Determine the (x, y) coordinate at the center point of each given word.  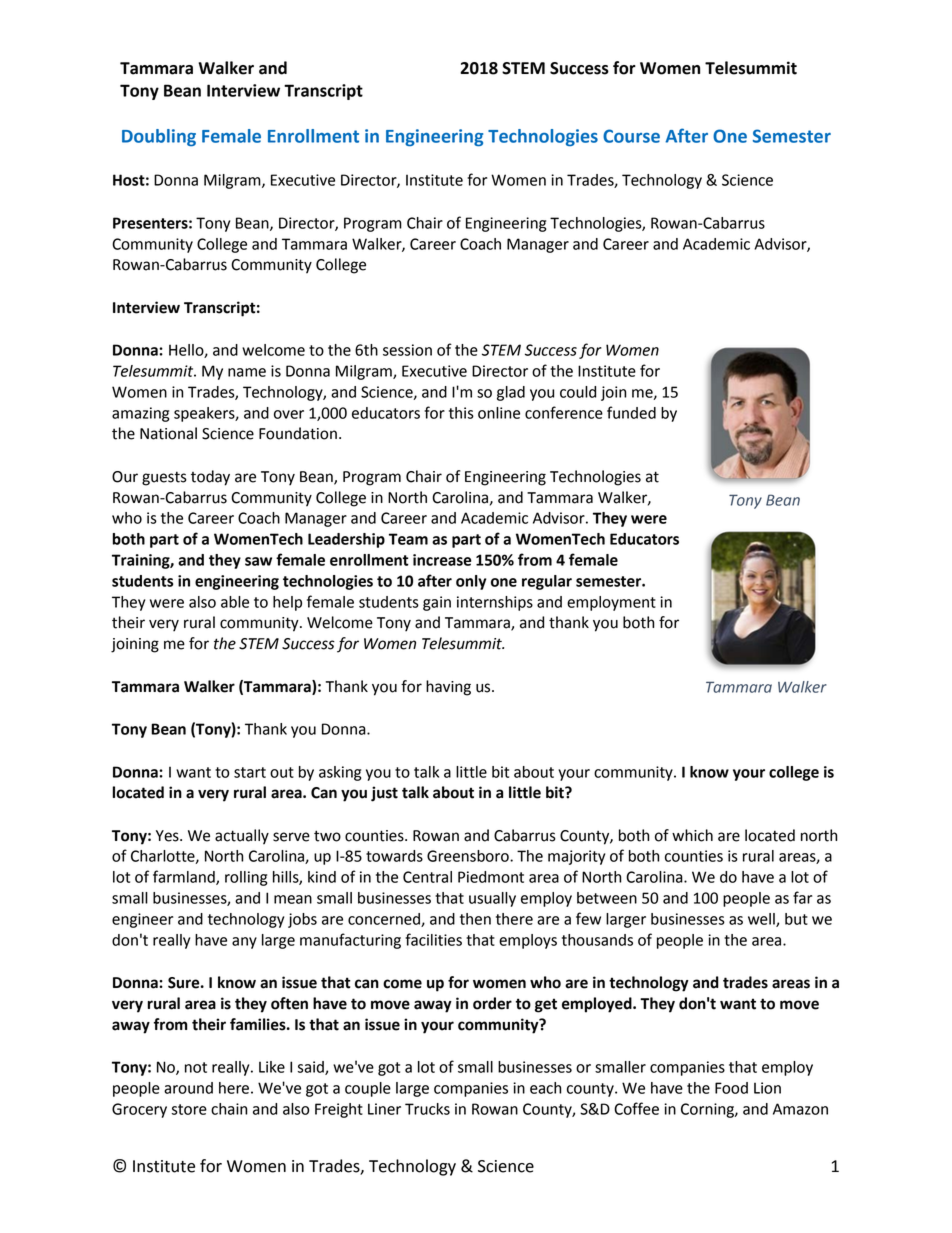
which (692, 835)
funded (631, 412)
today (210, 478)
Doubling (159, 137)
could (578, 392)
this (461, 413)
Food (731, 1088)
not (196, 1067)
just (384, 794)
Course (631, 136)
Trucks (427, 1109)
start (250, 772)
